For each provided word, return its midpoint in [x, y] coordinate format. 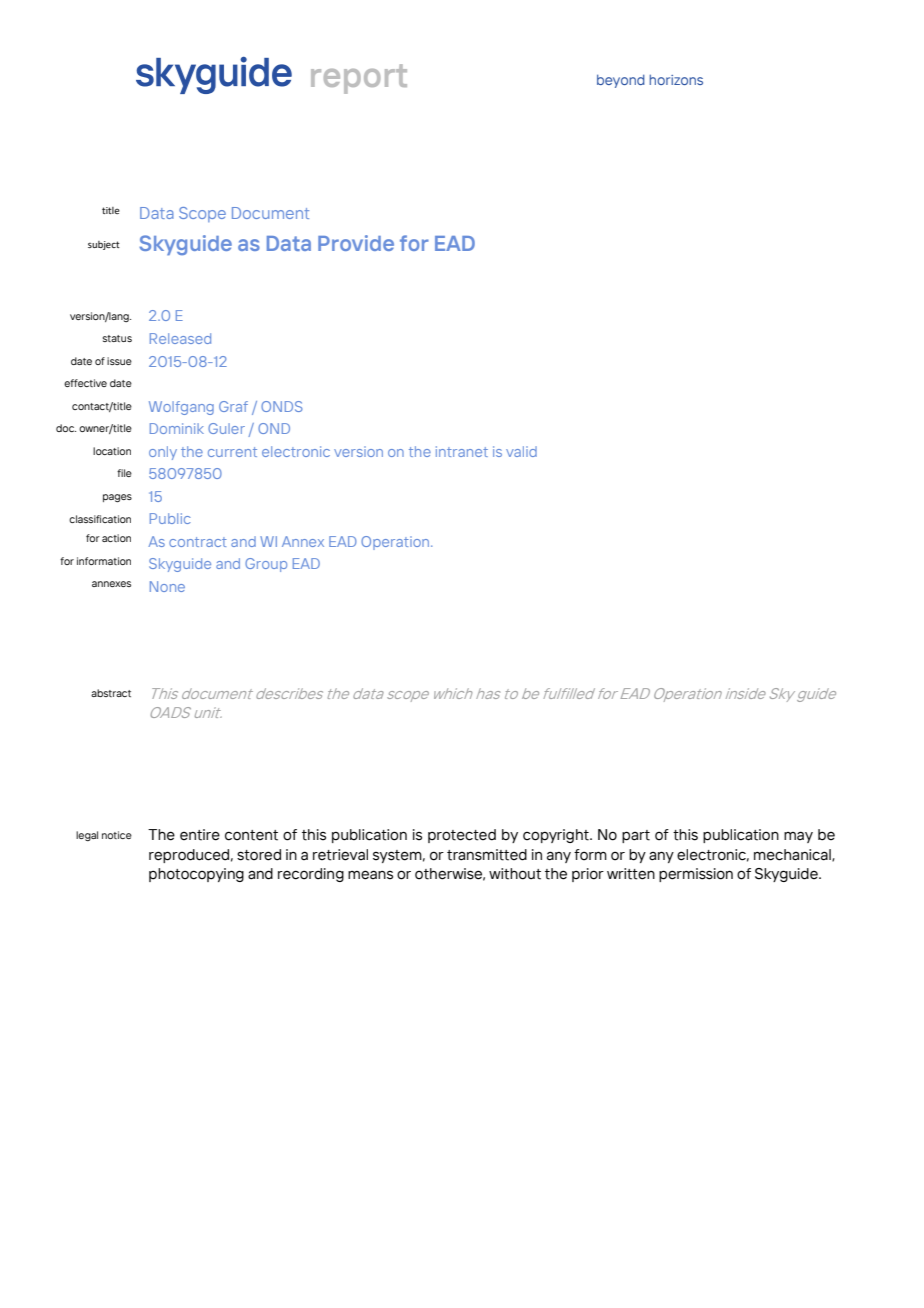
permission [696, 875]
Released [180, 338]
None [167, 586]
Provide [356, 243]
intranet [462, 451]
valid [521, 451]
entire [200, 835]
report [359, 79]
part [636, 836]
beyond [621, 81]
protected [462, 836]
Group [266, 565]
